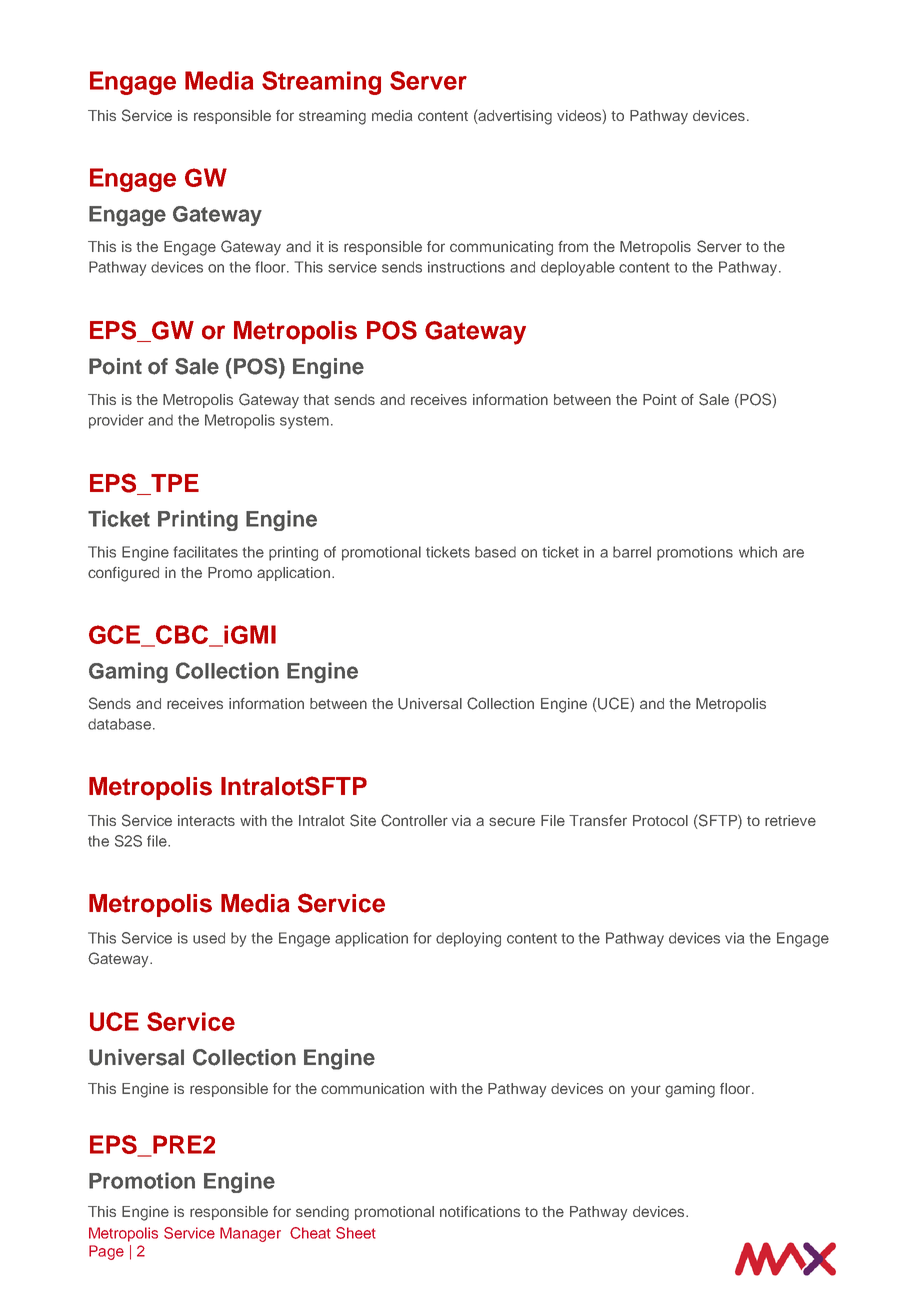 The image size is (924, 1308). Describe the element at coordinates (480, 1211) in the document. I see `notifications` at that location.
